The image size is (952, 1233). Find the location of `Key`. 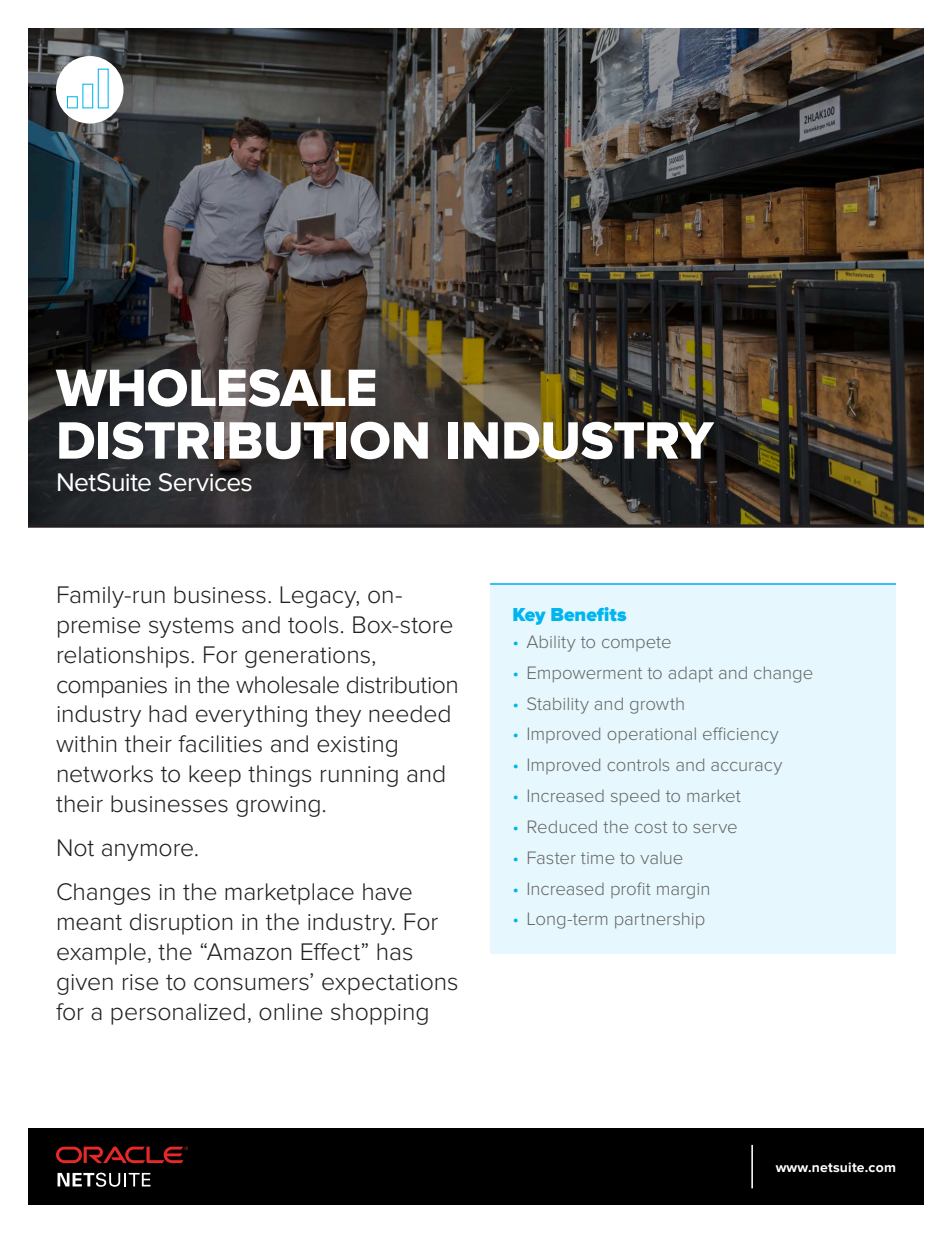

Key is located at coordinates (529, 616).
